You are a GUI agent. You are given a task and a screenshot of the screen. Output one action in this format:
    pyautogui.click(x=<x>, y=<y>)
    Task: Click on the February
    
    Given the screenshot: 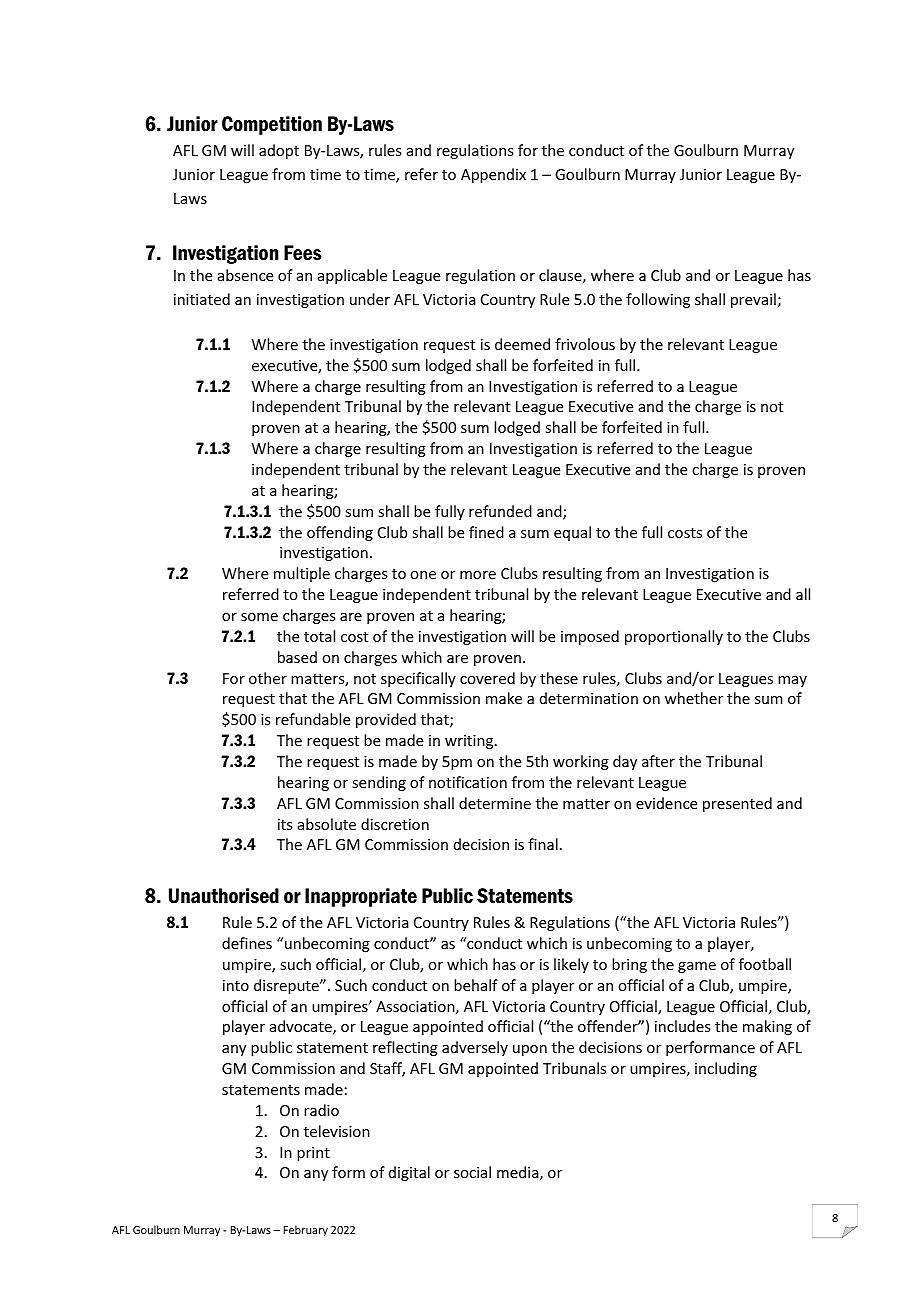 What is the action you would take?
    pyautogui.click(x=306, y=1230)
